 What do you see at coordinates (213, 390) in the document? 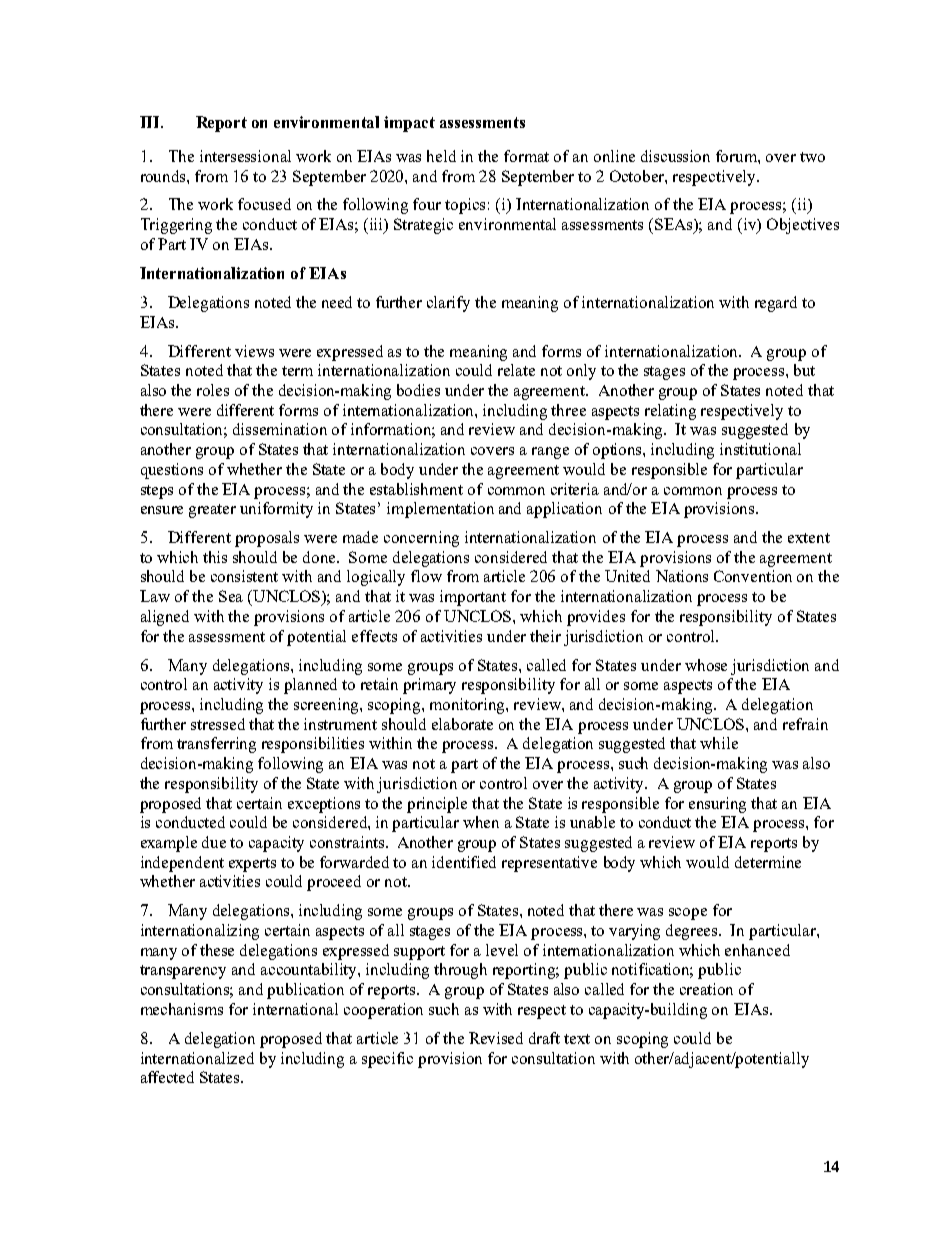
I see `roles` at bounding box center [213, 390].
